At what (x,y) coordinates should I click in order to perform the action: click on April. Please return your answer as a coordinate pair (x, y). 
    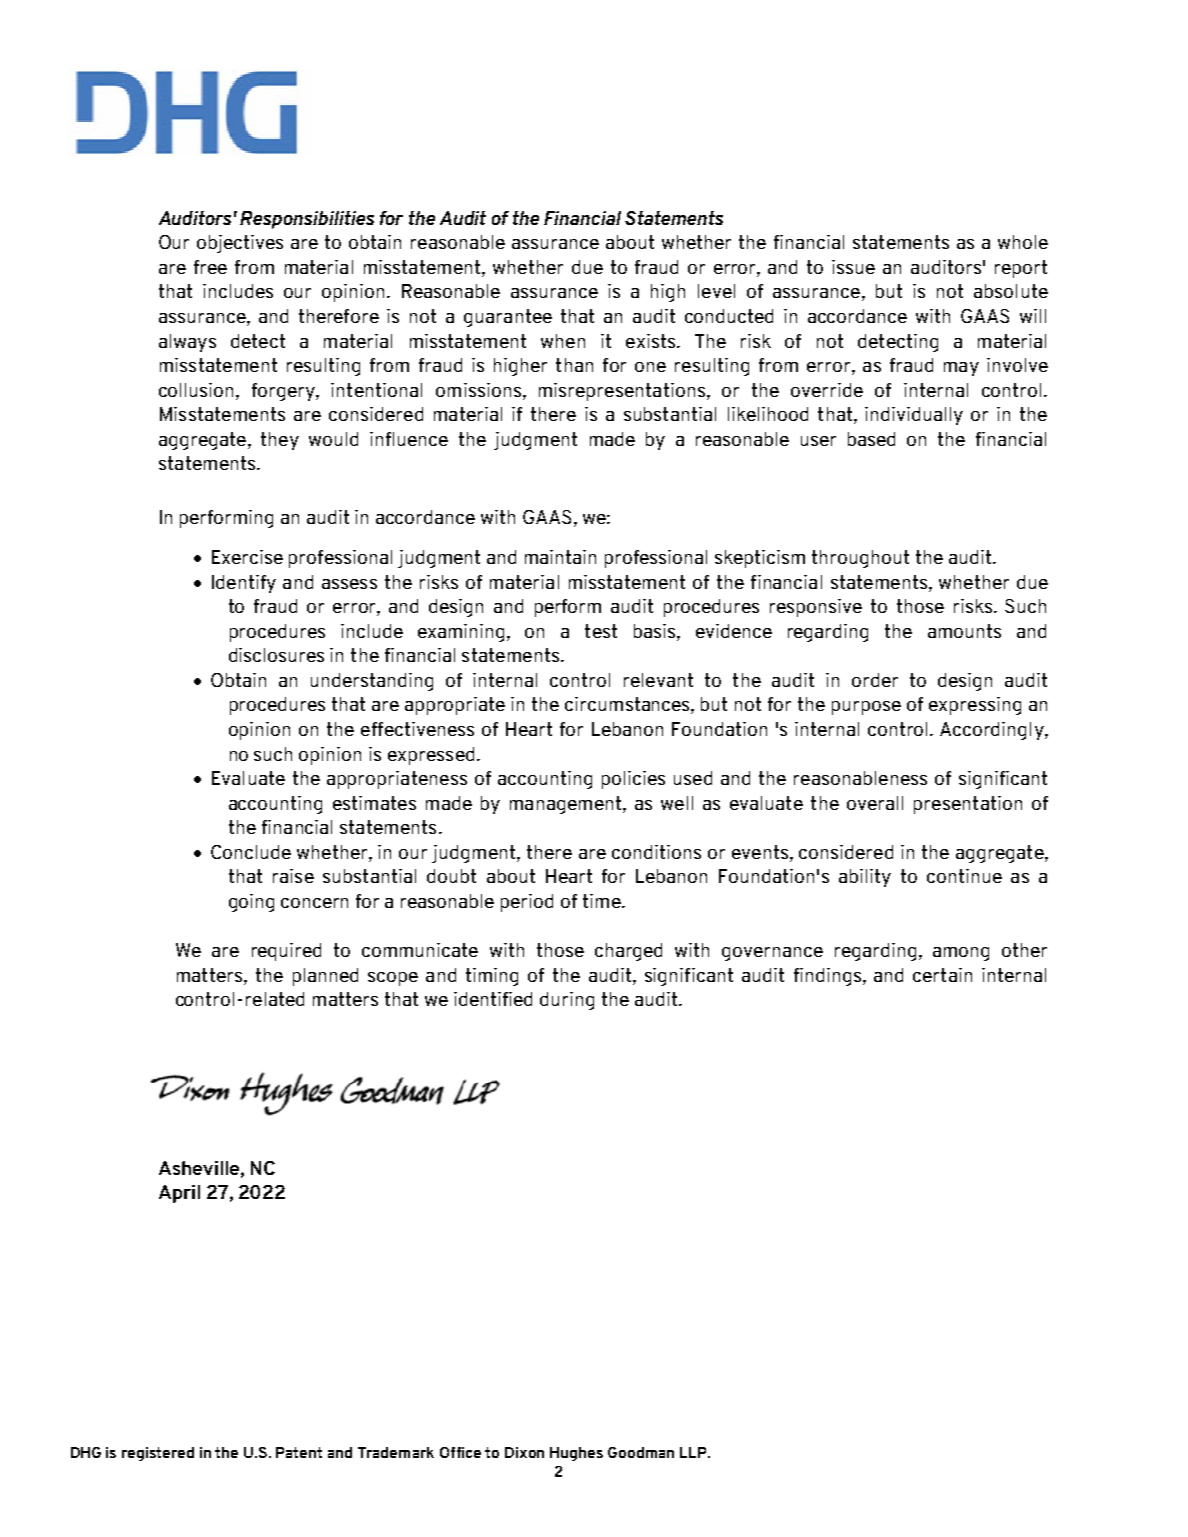
    Looking at the image, I should click on (179, 1194).
